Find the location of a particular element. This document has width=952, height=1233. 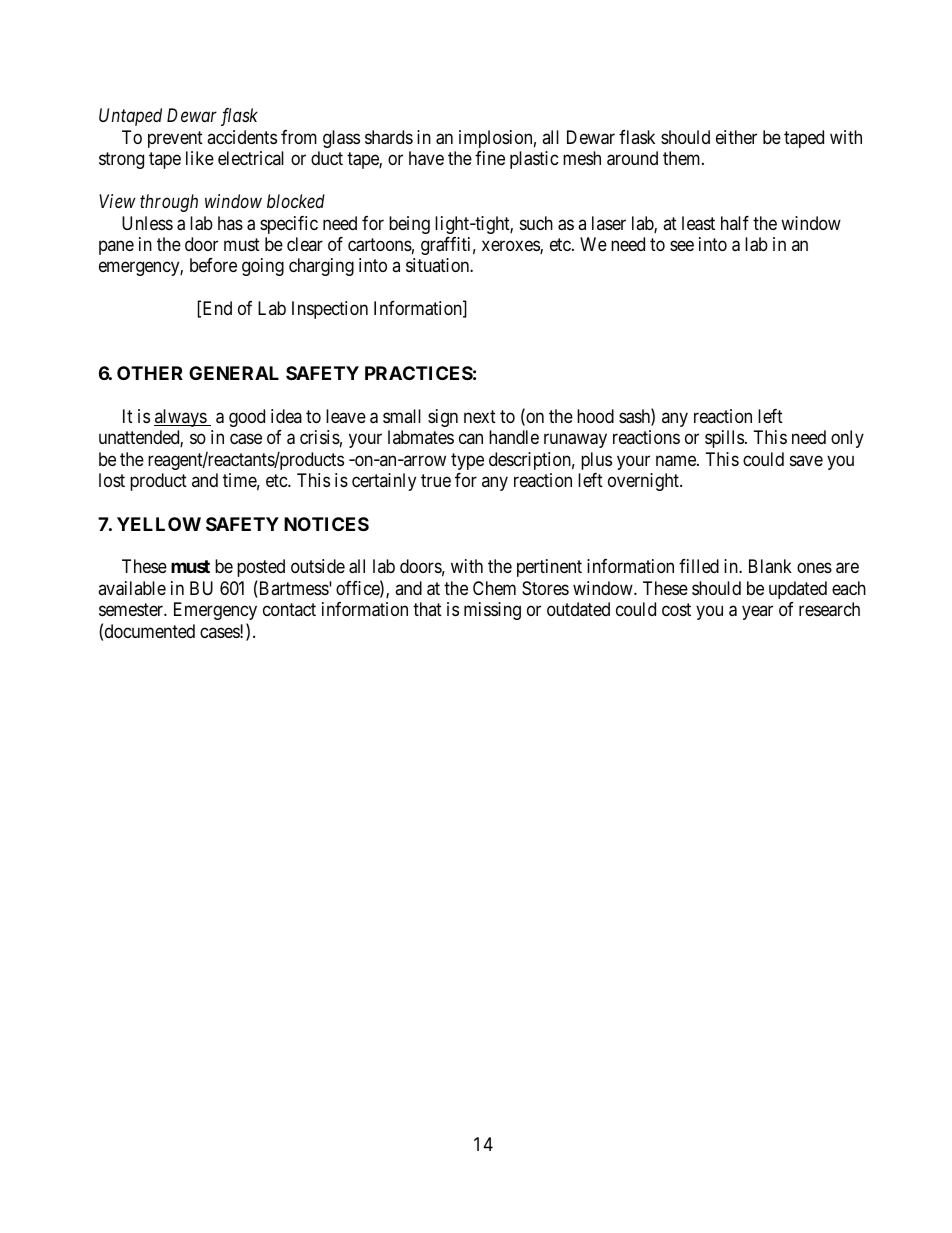

spills is located at coordinates (724, 439).
